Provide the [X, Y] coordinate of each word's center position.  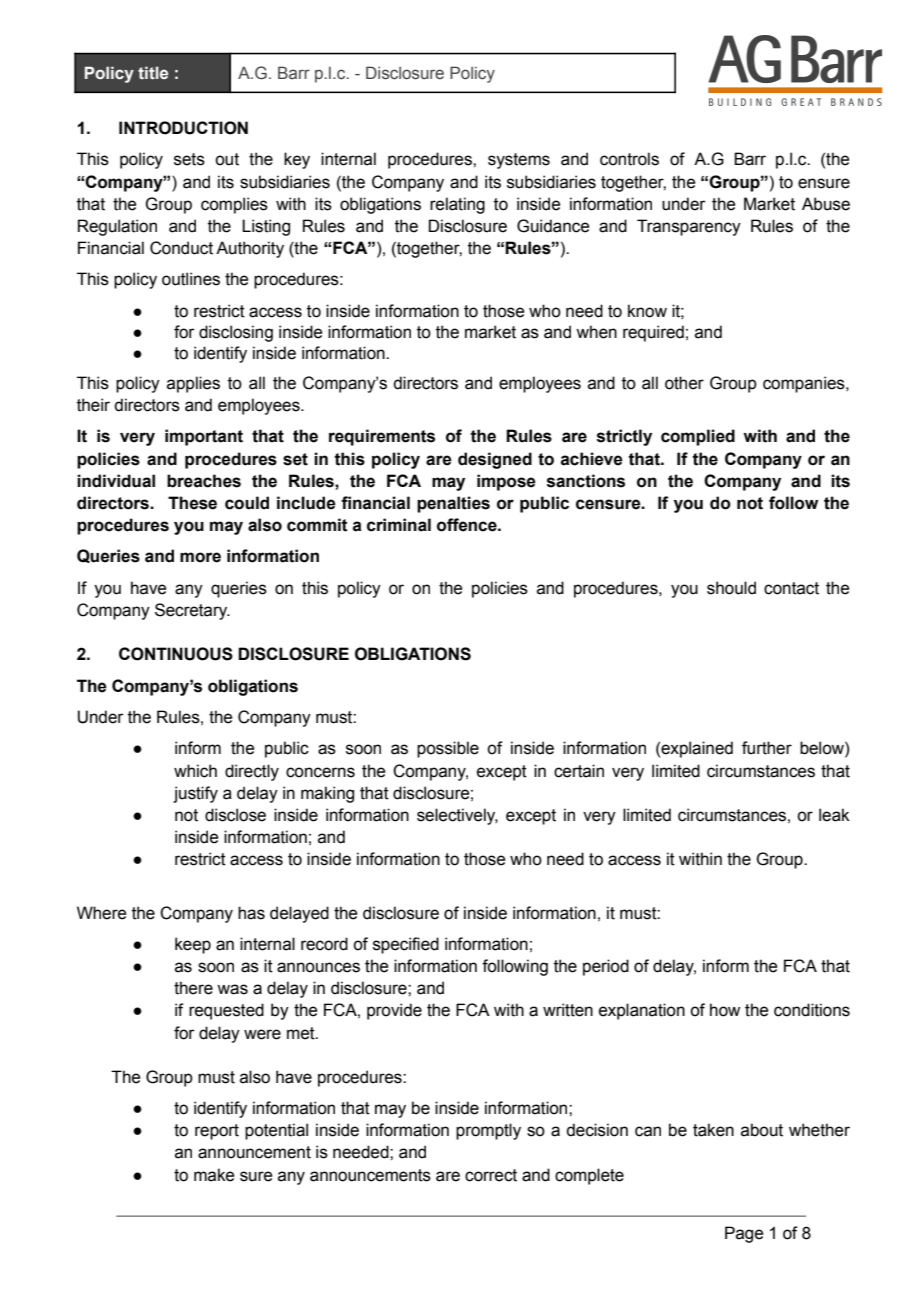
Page [744, 1234]
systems [519, 161]
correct [491, 1175]
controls [629, 159]
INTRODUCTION [183, 128]
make [214, 1175]
